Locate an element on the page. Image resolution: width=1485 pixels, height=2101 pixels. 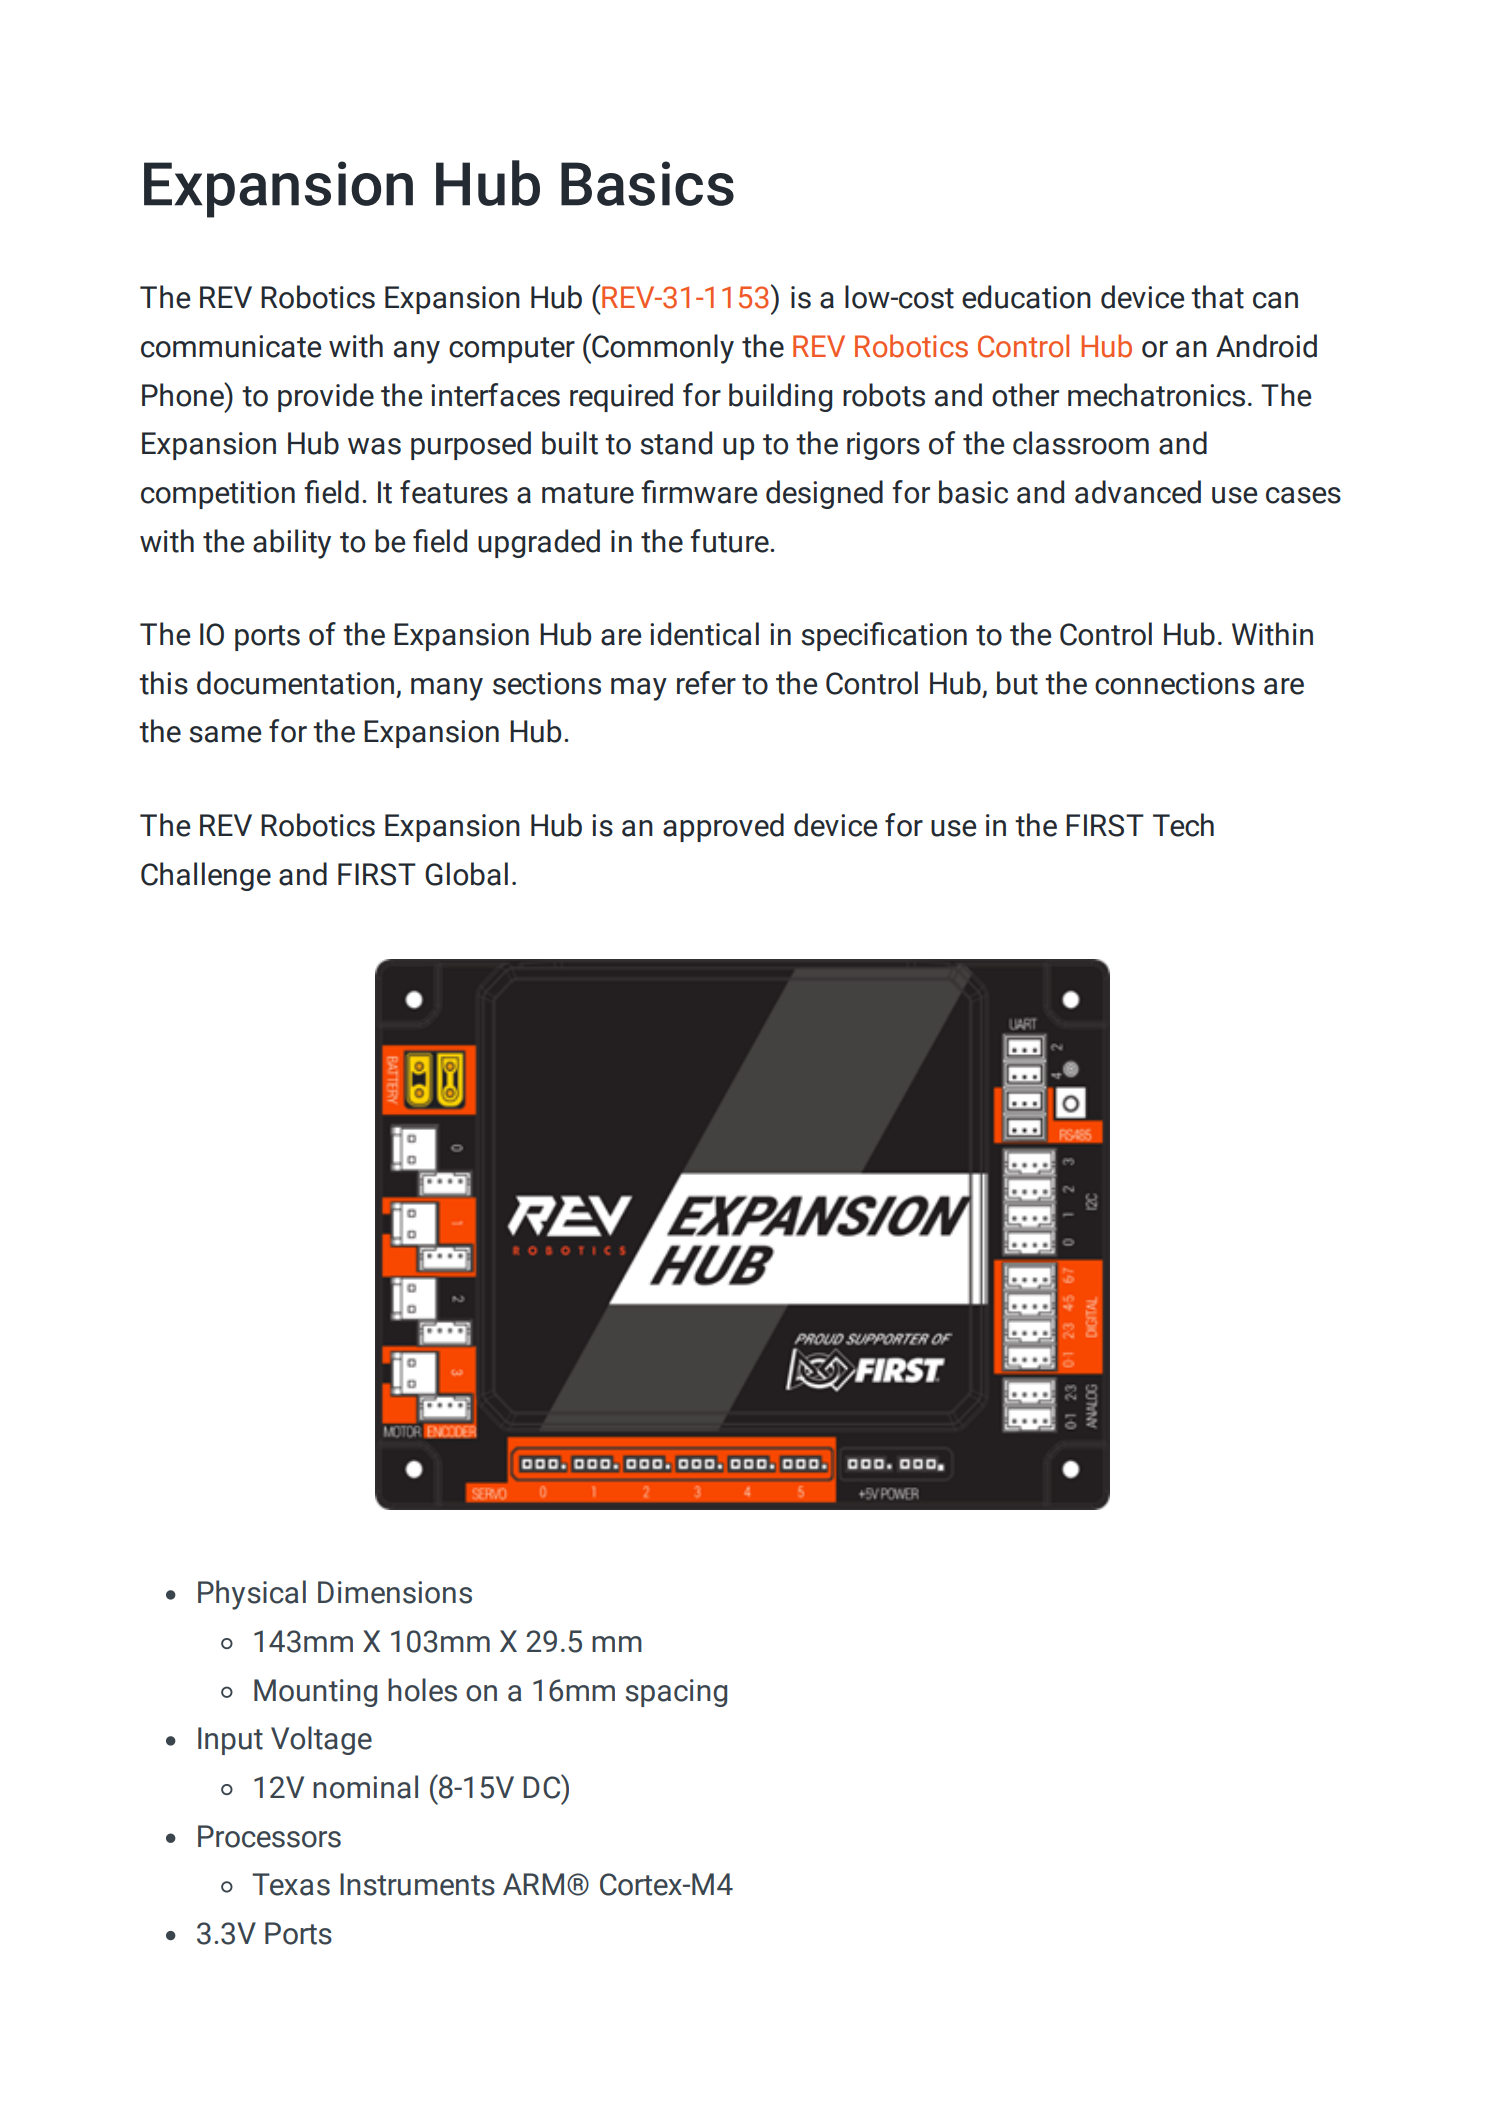
building is located at coordinates (780, 397).
